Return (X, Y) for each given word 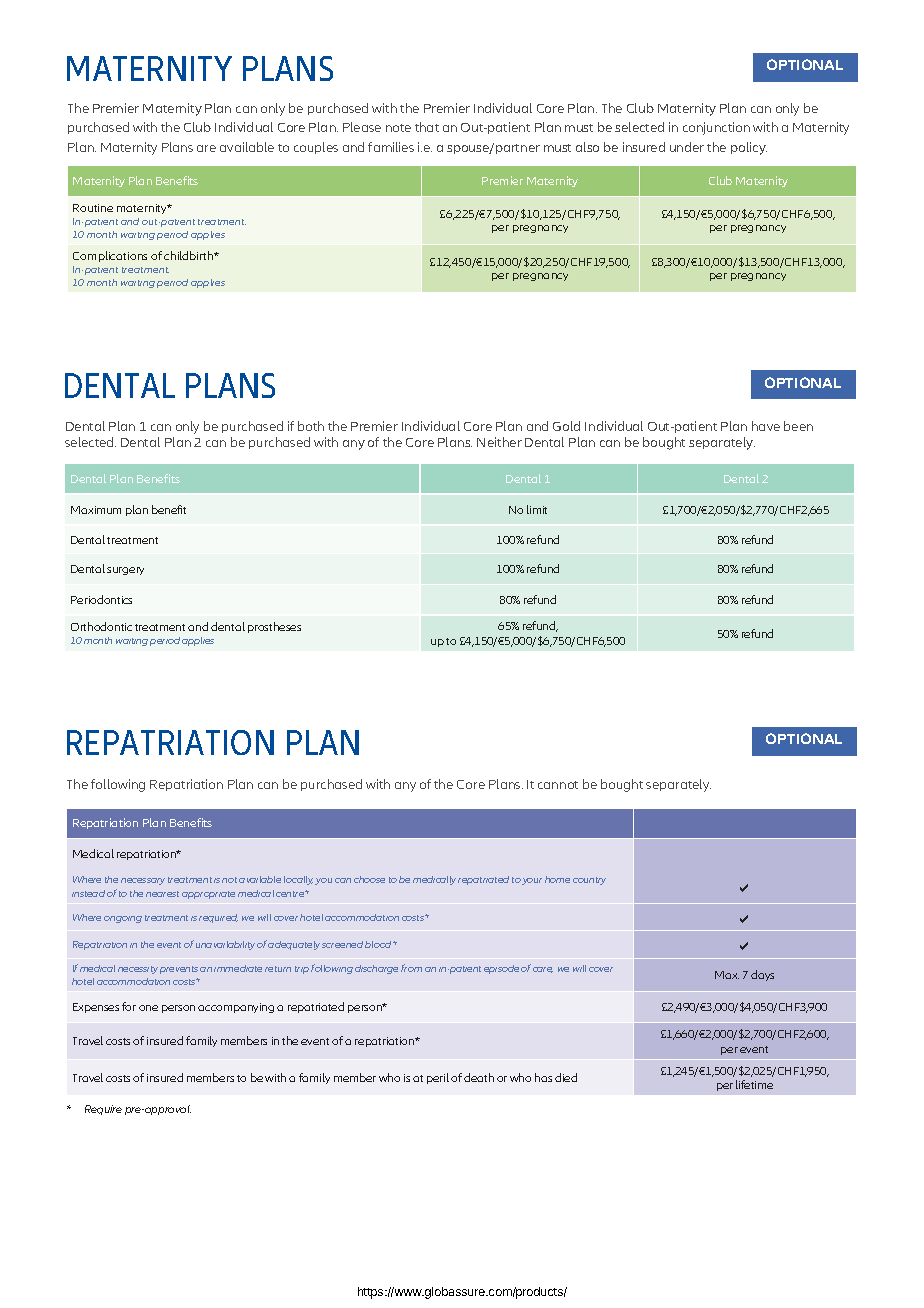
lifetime (754, 1084)
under (687, 147)
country (589, 881)
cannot (558, 785)
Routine (93, 208)
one (148, 1008)
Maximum (96, 510)
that (427, 127)
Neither (499, 442)
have (766, 426)
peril (438, 1078)
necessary (143, 881)
